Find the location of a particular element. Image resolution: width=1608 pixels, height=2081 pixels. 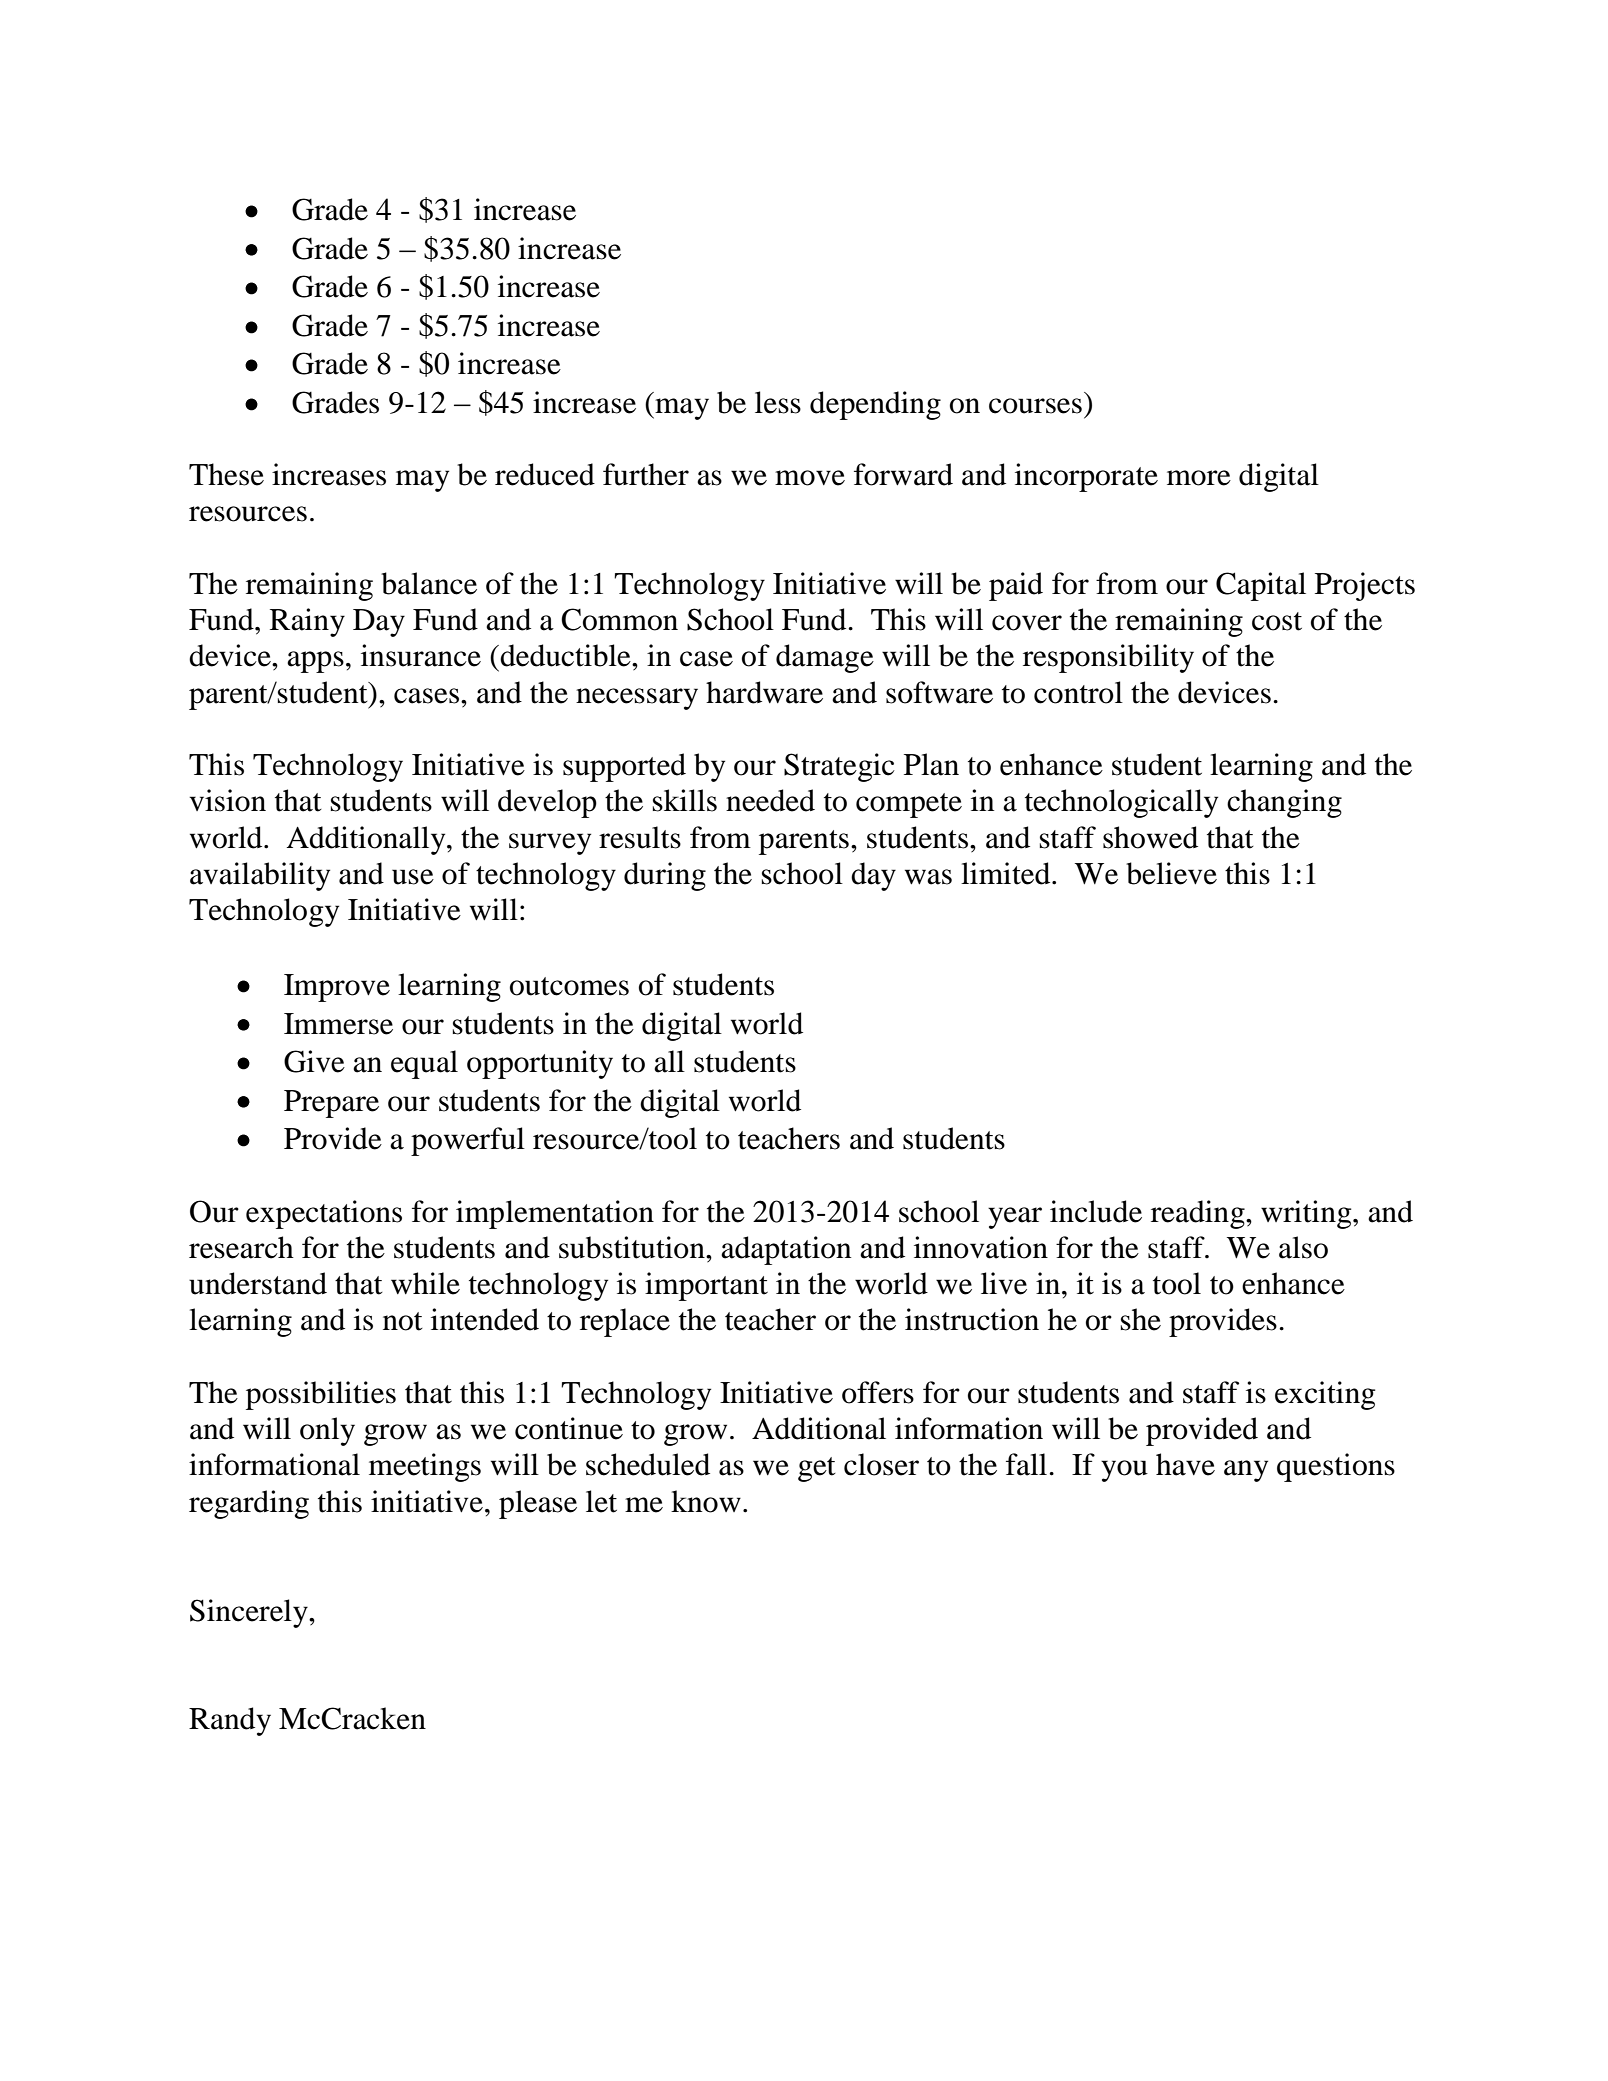

more is located at coordinates (1199, 478).
